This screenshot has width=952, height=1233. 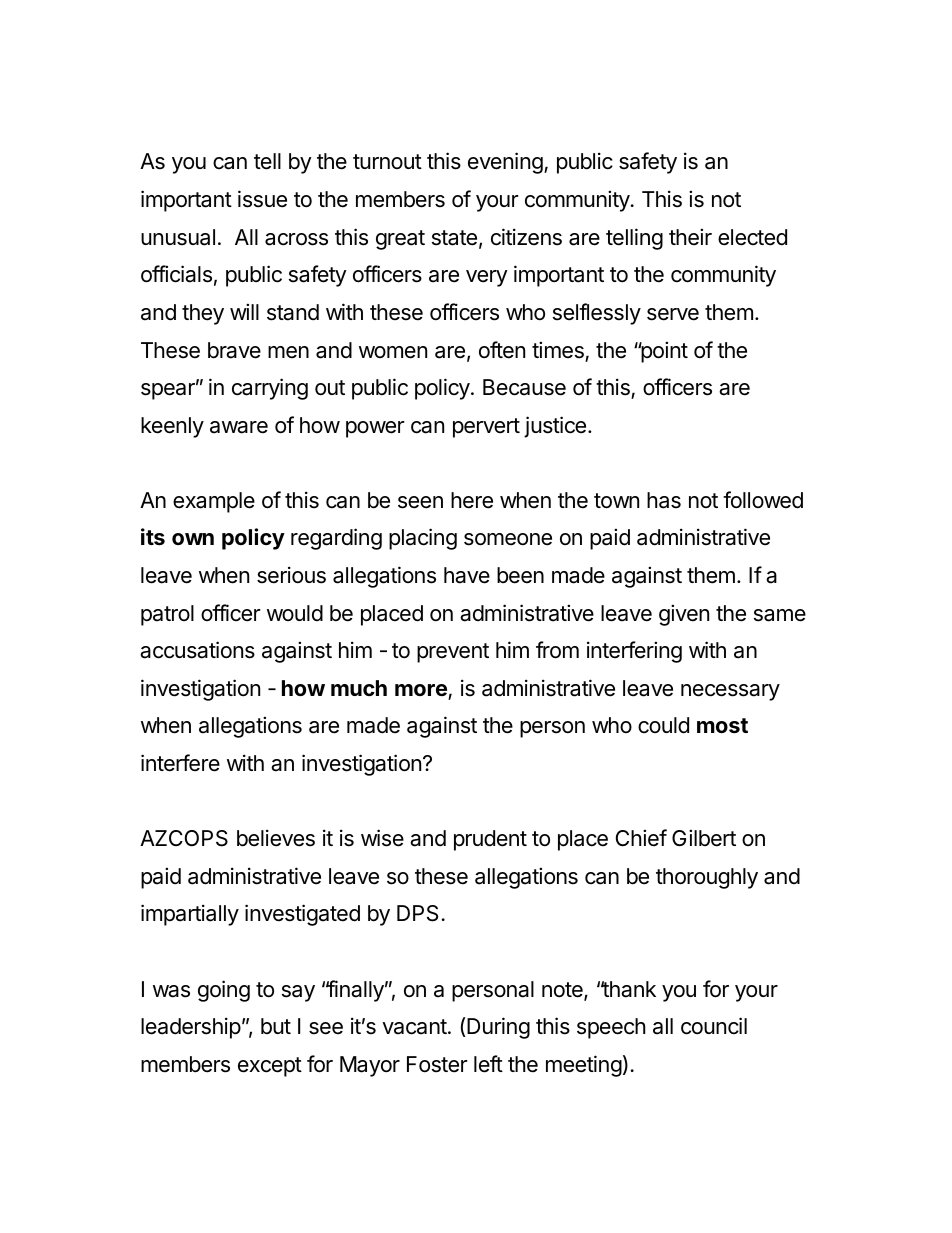 What do you see at coordinates (690, 237) in the screenshot?
I see `their` at bounding box center [690, 237].
